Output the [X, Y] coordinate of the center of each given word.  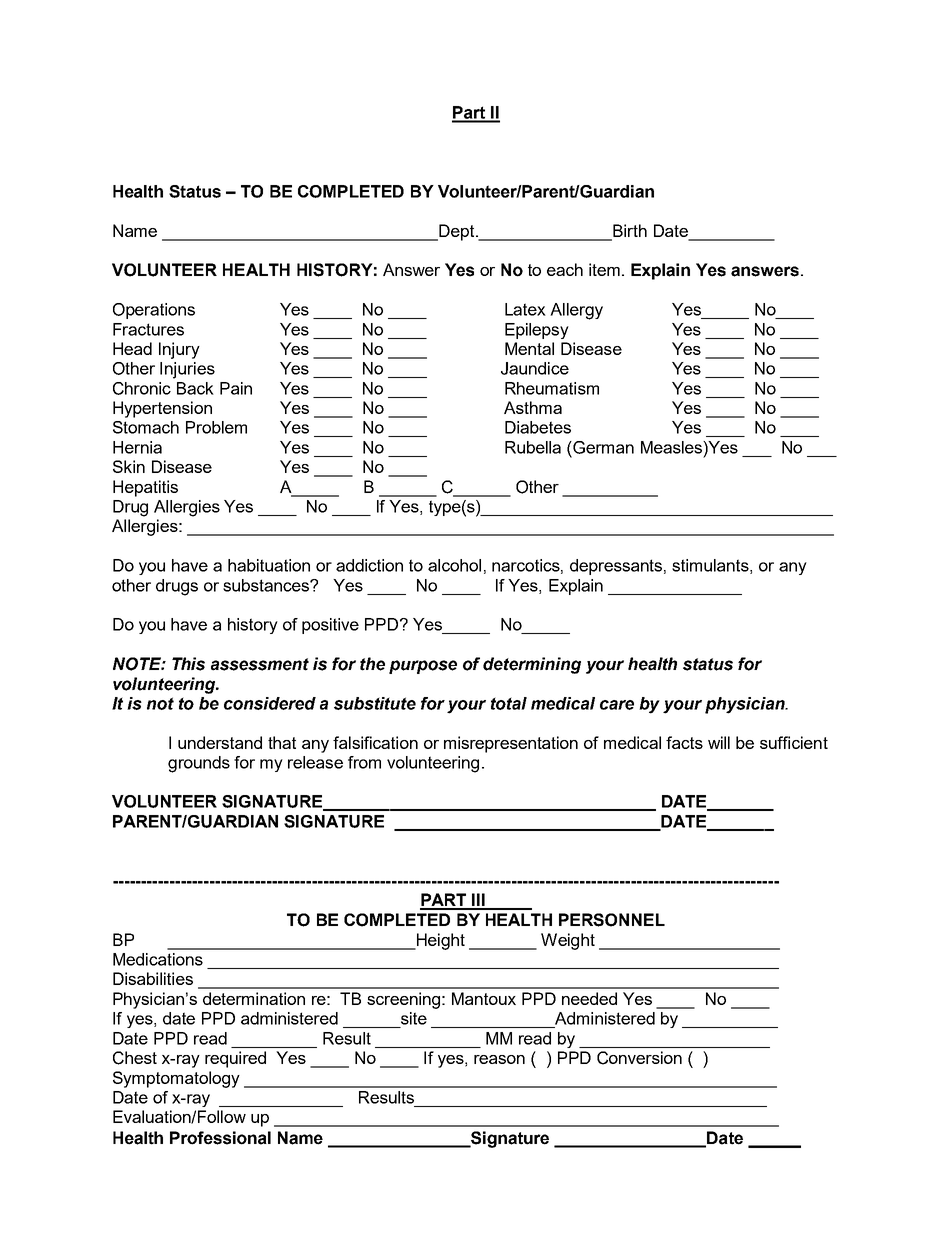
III [478, 901]
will [719, 742]
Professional [220, 1138]
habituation [269, 565]
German [602, 447]
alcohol [454, 565]
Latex [525, 309]
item [604, 269]
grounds [199, 764]
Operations [154, 311]
